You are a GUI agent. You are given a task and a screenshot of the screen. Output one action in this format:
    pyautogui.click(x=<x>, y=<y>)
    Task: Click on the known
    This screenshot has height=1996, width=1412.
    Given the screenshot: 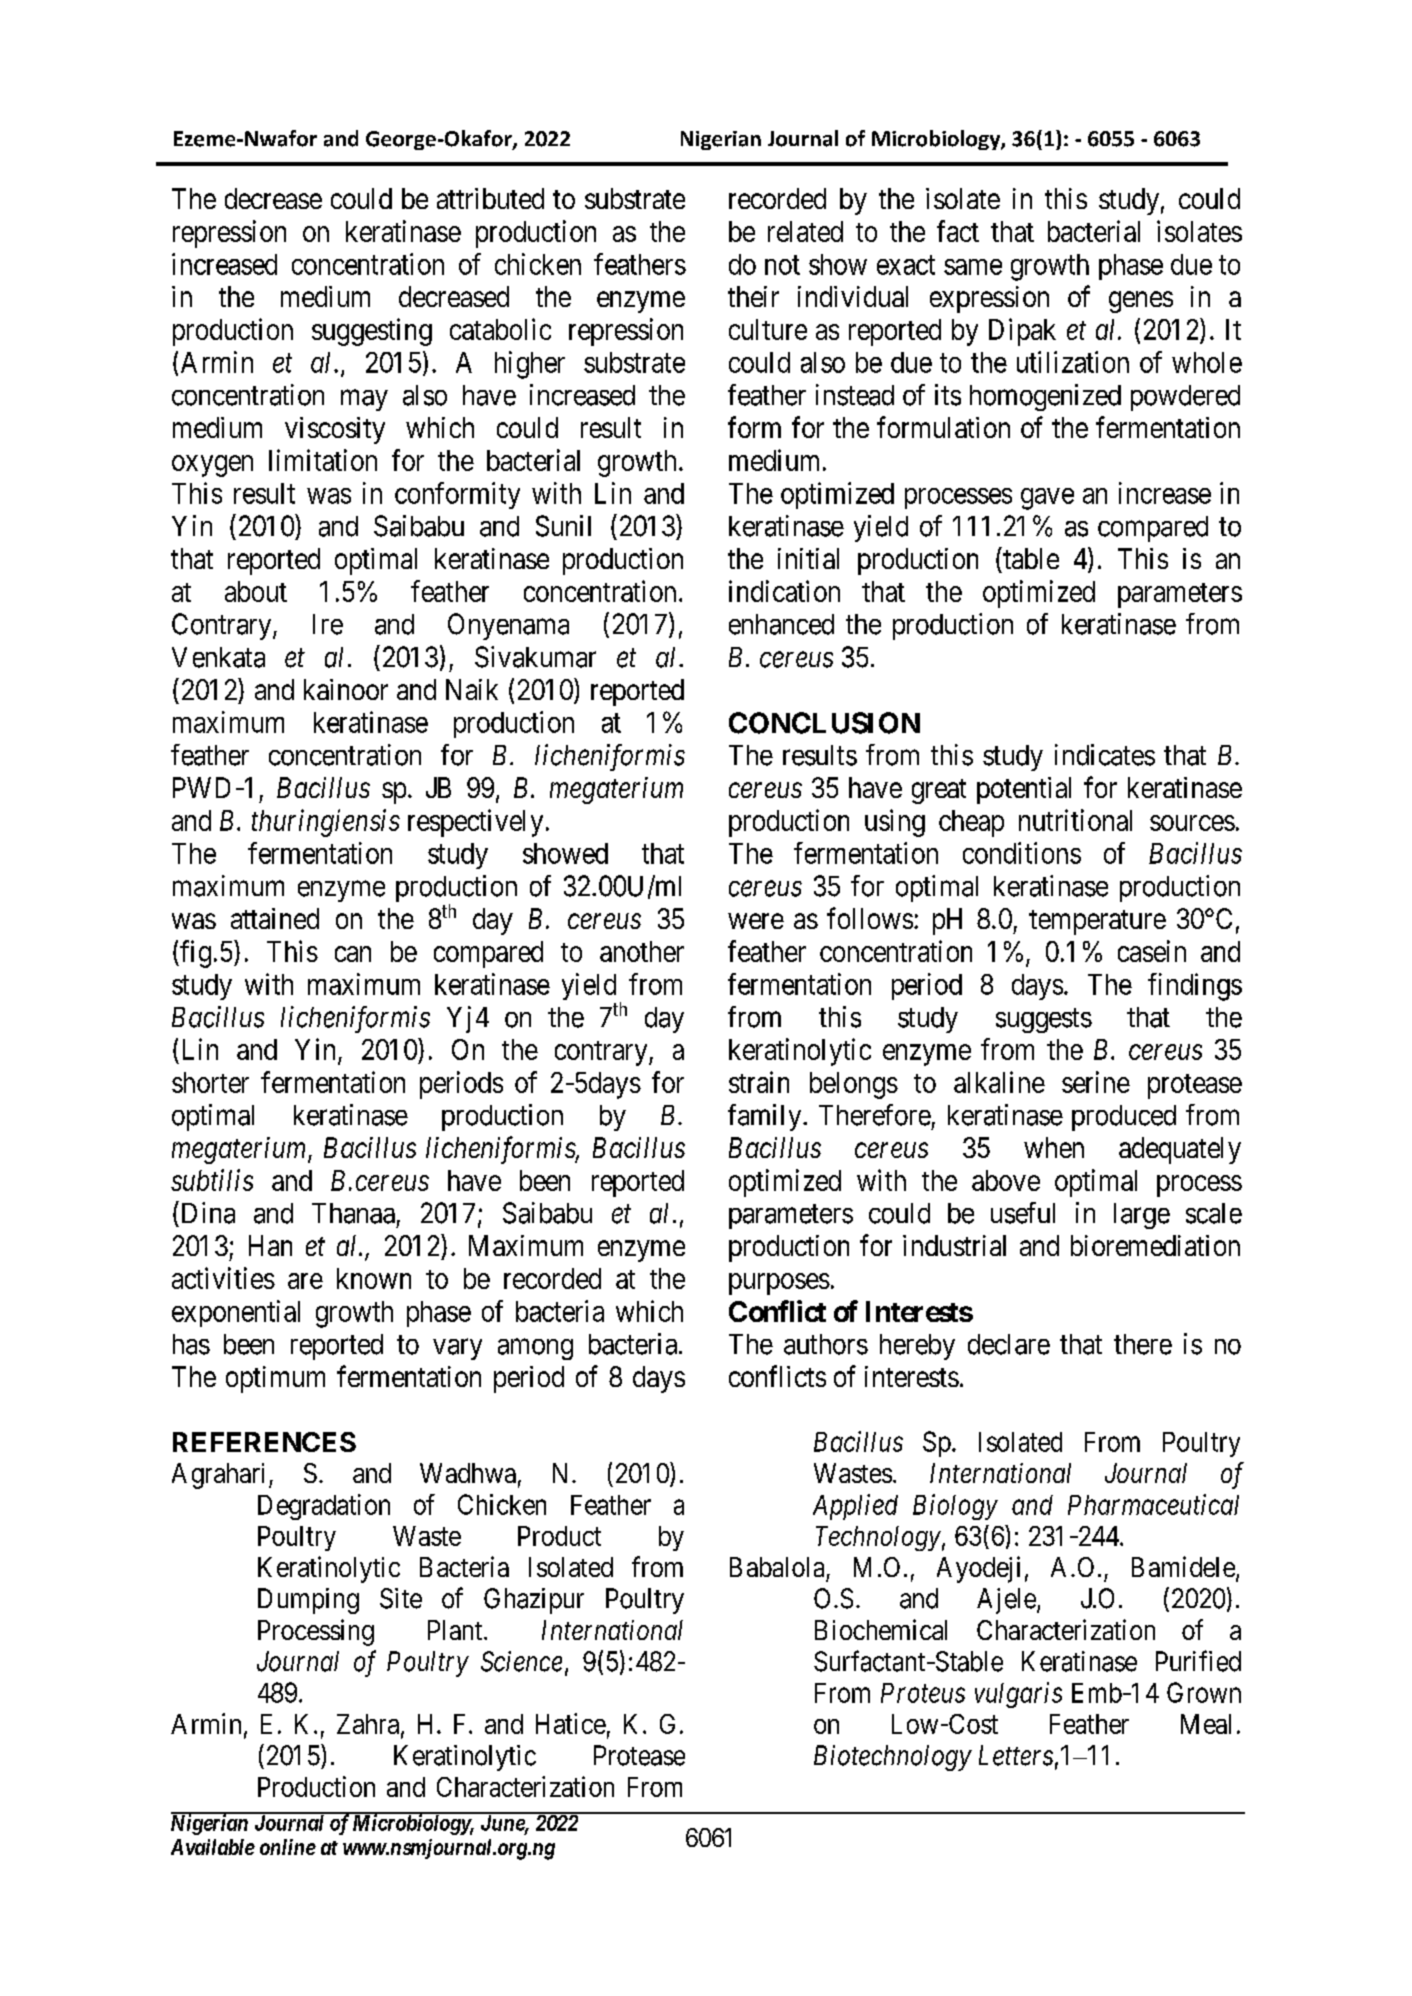 What is the action you would take?
    pyautogui.click(x=374, y=1278)
